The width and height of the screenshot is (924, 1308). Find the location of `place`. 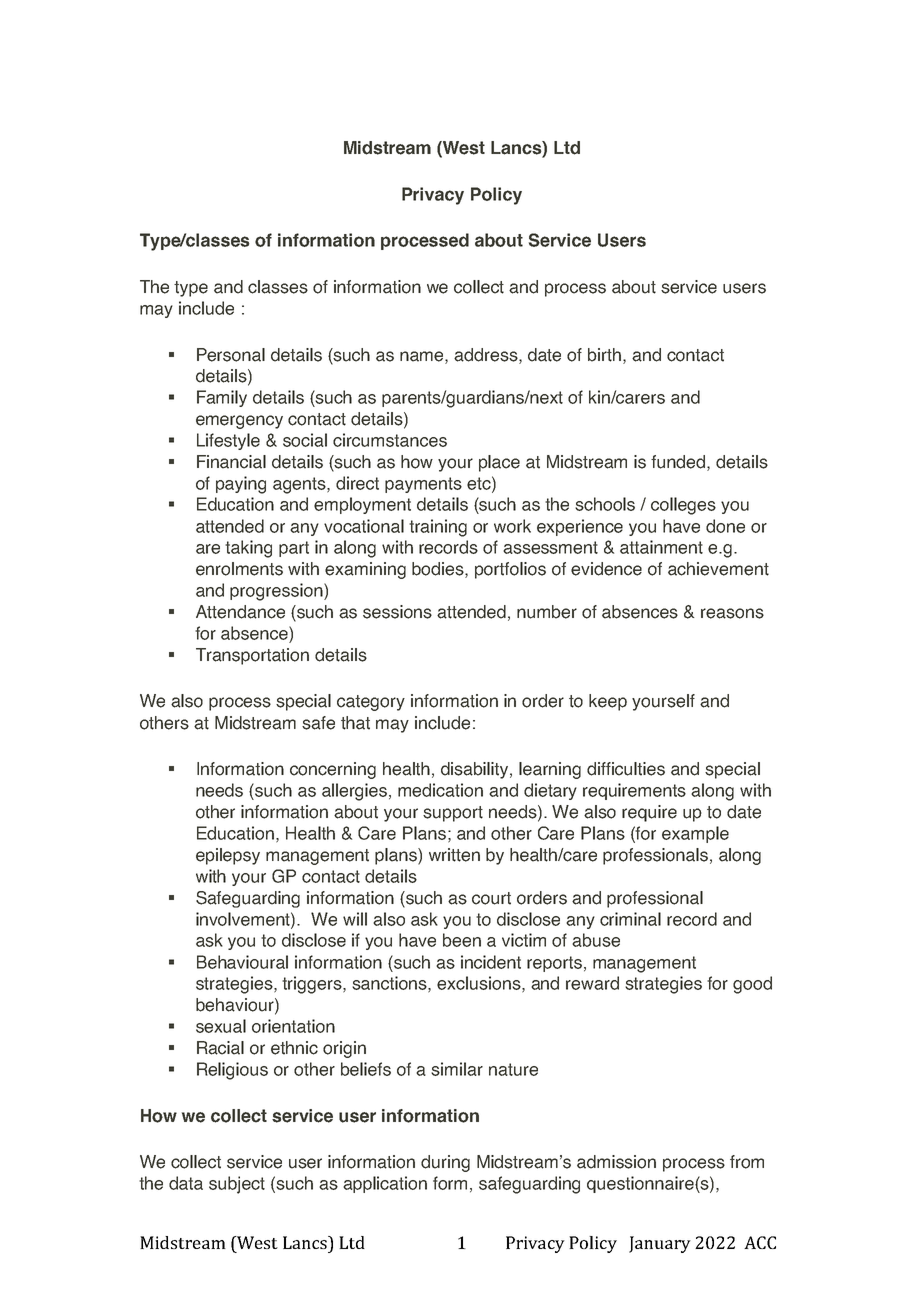

place is located at coordinates (499, 463).
